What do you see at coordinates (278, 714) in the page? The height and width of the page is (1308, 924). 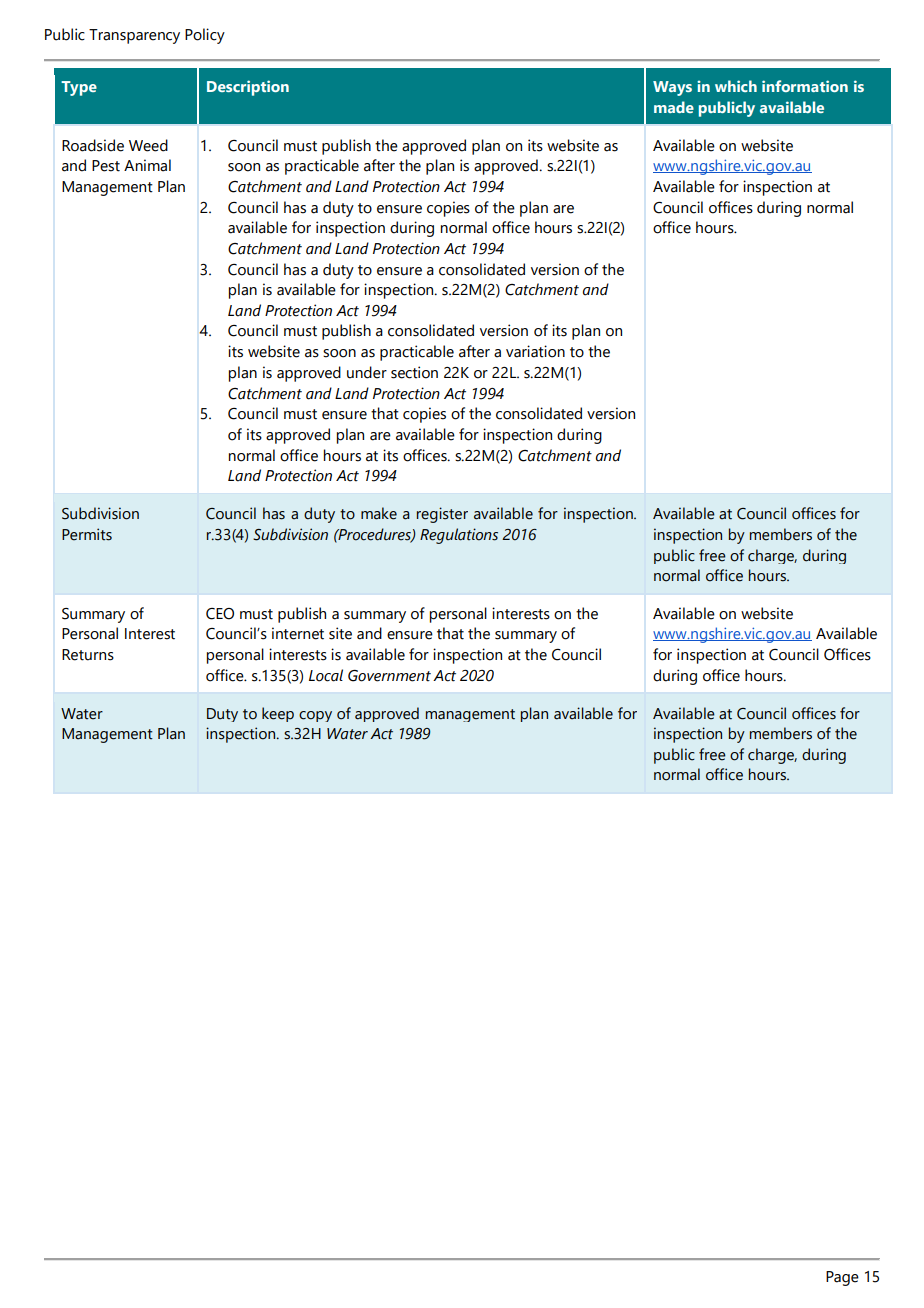 I see `keep` at bounding box center [278, 714].
